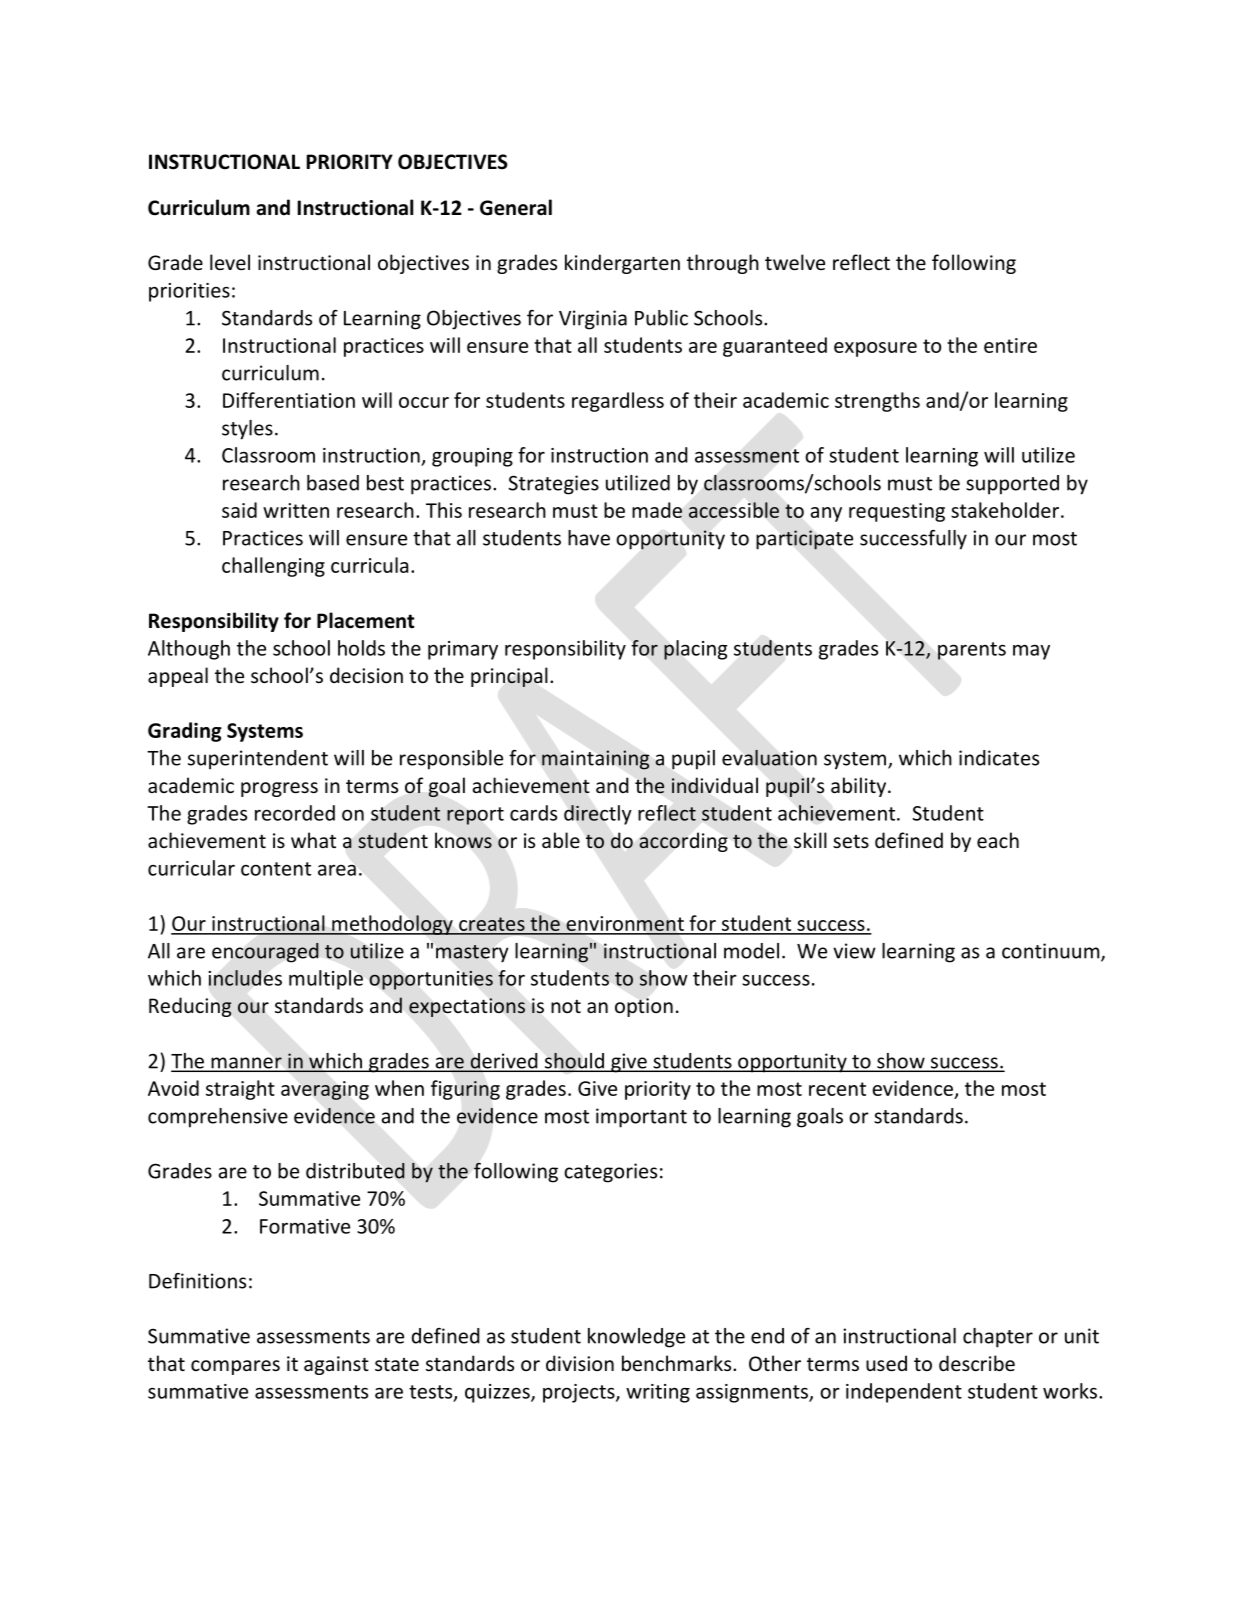  What do you see at coordinates (574, 1062) in the image?
I see `should` at bounding box center [574, 1062].
